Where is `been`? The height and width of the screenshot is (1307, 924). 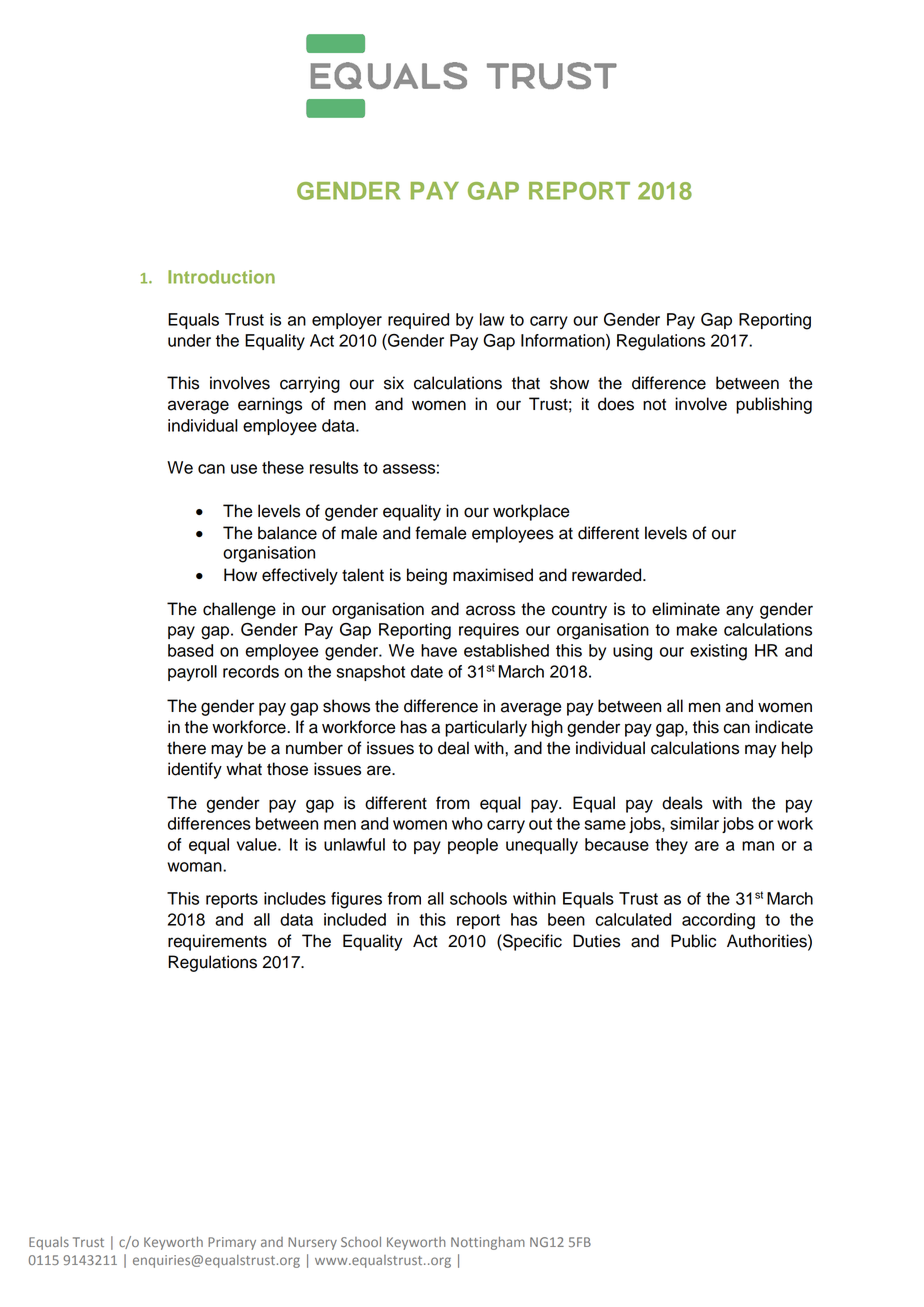
been is located at coordinates (566, 919).
